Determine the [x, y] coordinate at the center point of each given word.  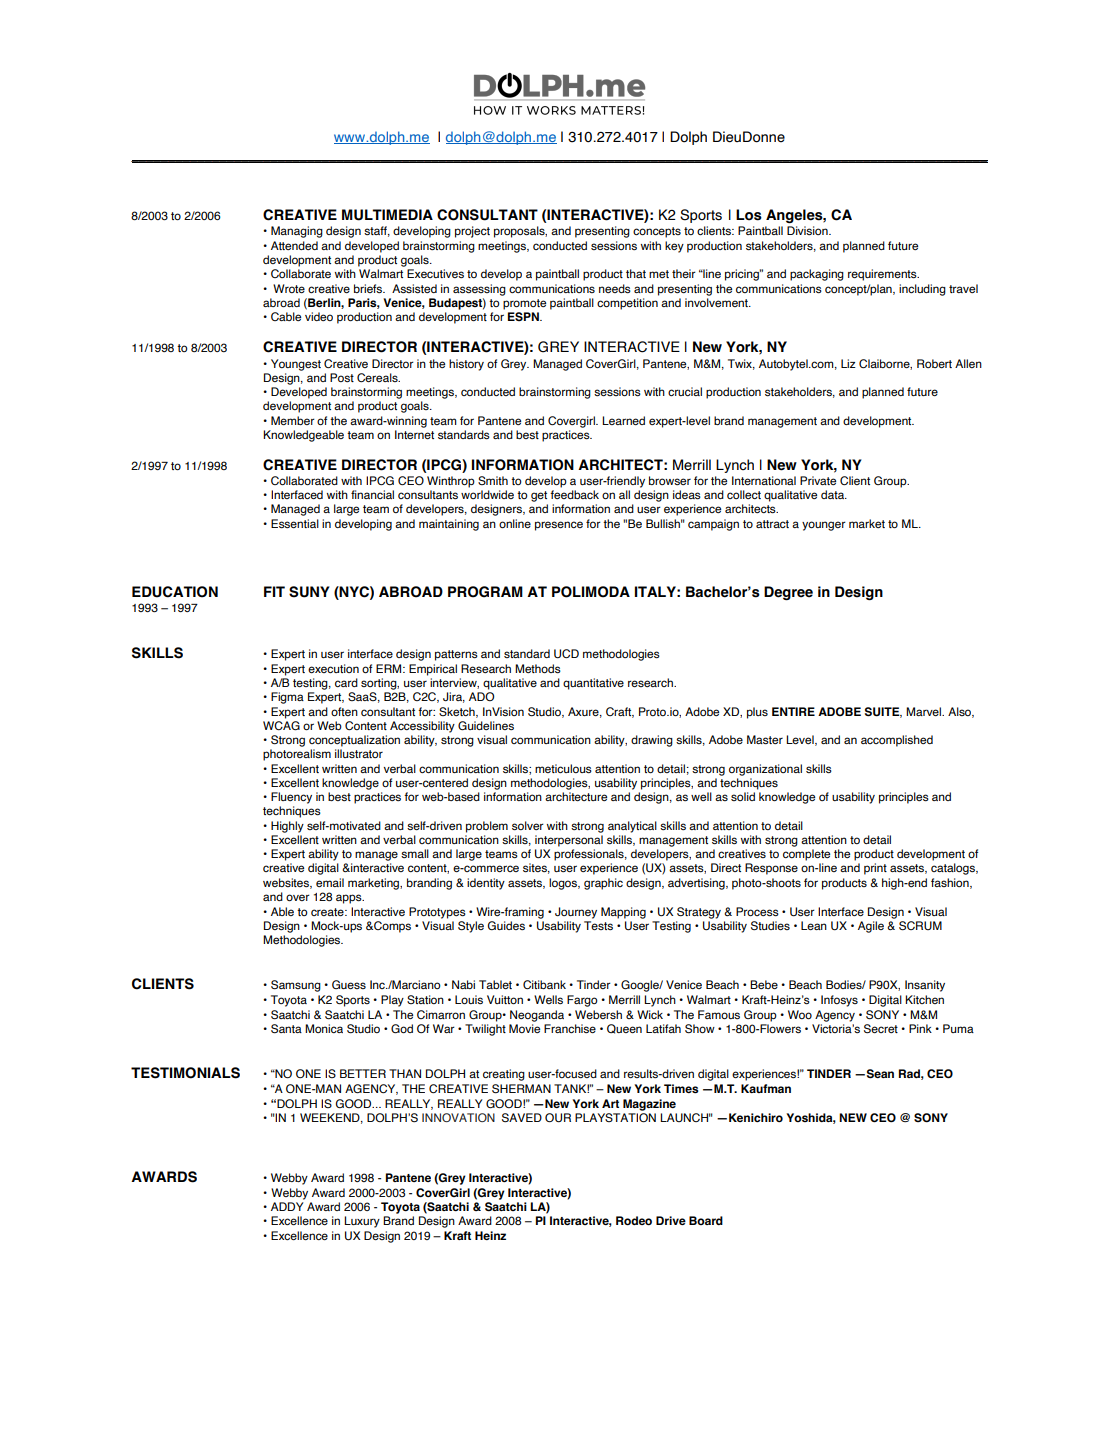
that [636, 273]
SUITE [883, 712]
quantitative [593, 684]
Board [706, 1220]
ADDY [287, 1206]
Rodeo [634, 1220]
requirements [883, 275]
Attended [294, 245]
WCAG [281, 726]
